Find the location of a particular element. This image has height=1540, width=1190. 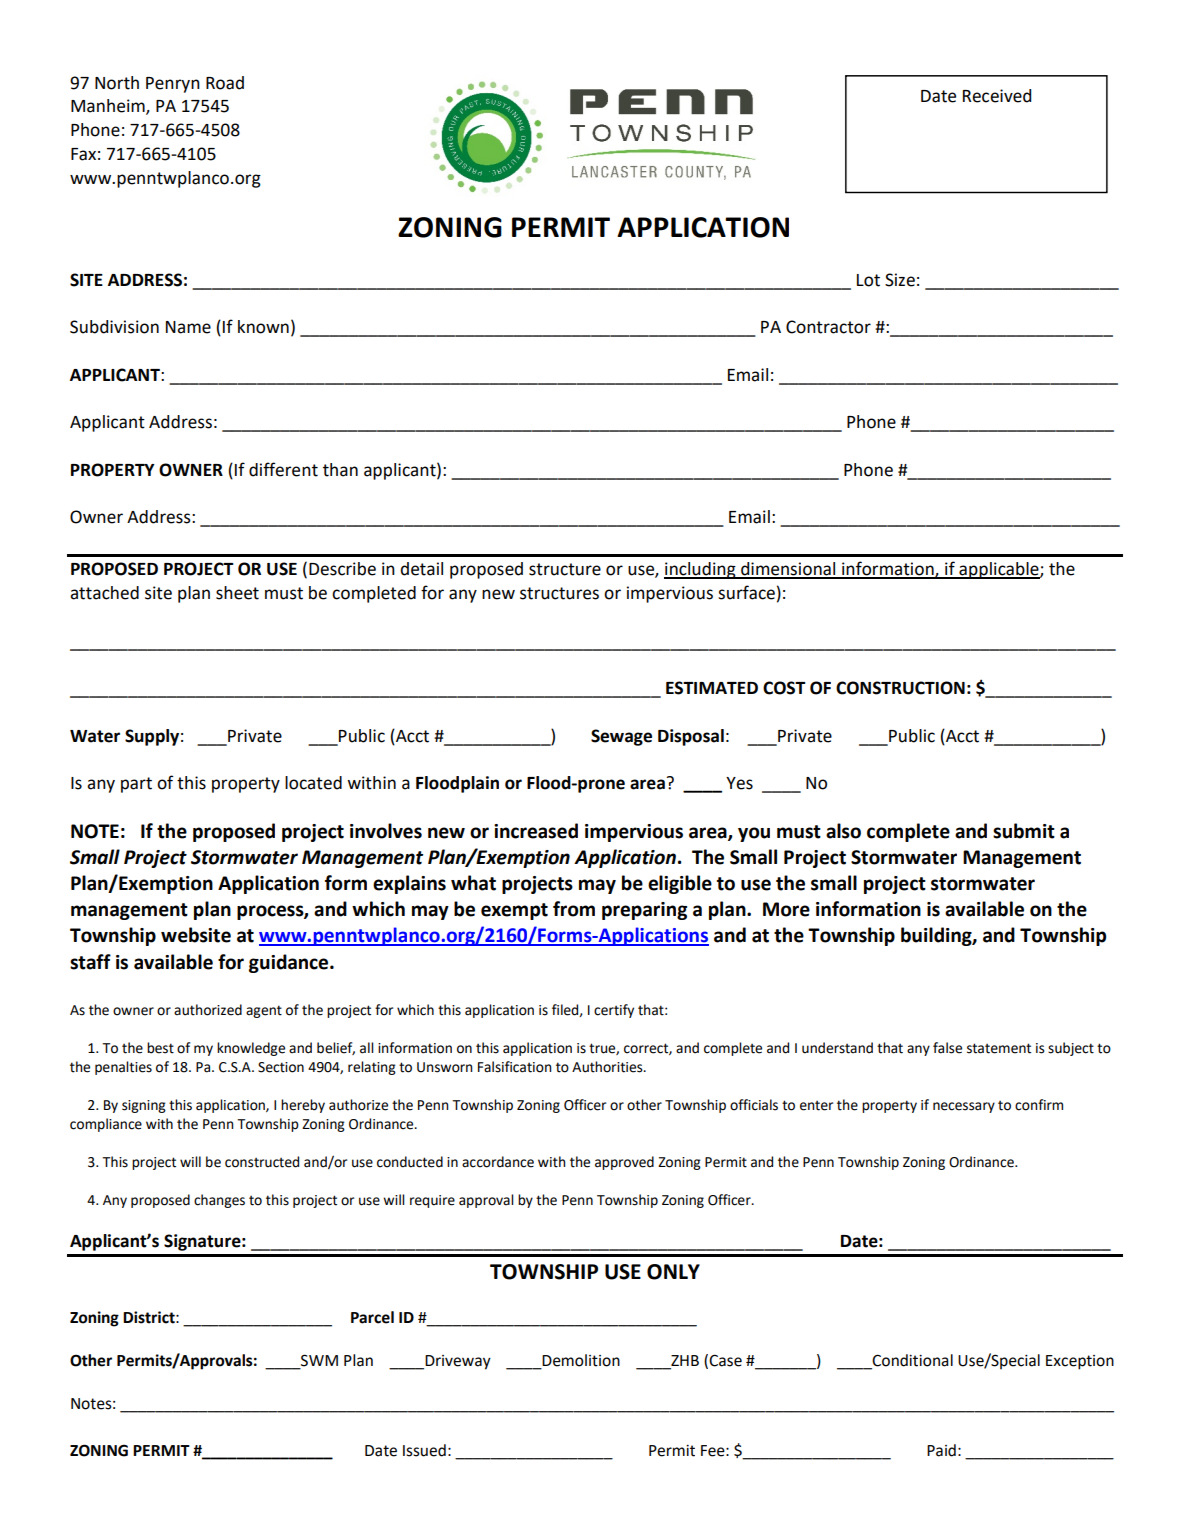

including is located at coordinates (701, 570).
